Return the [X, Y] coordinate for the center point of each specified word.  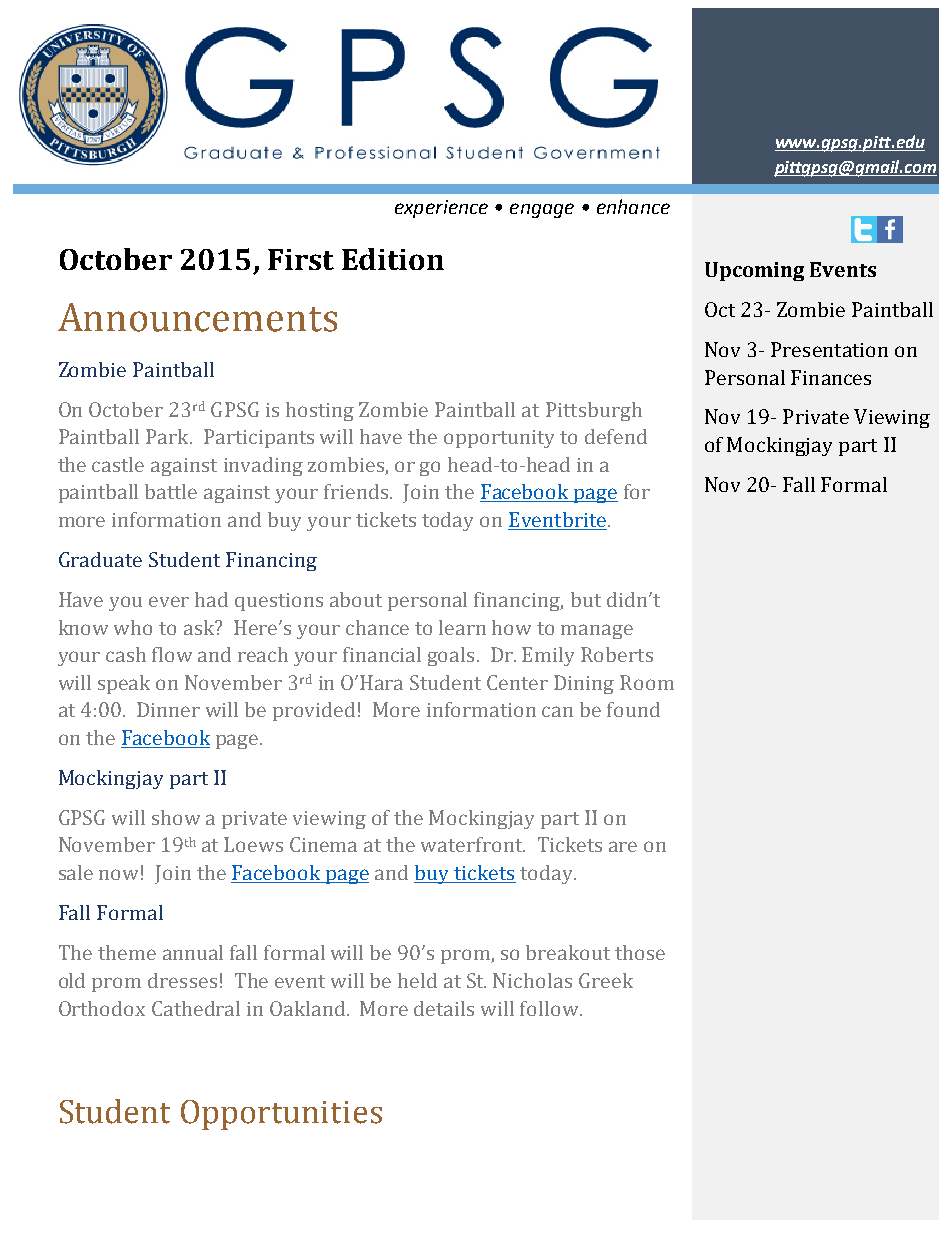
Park [168, 436]
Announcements [197, 317]
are [623, 846]
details [444, 1008]
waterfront [473, 844]
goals [451, 656]
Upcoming [754, 271]
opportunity [499, 439]
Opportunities [281, 1115]
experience [441, 209]
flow [172, 654]
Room [647, 682]
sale [76, 872]
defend [616, 436]
